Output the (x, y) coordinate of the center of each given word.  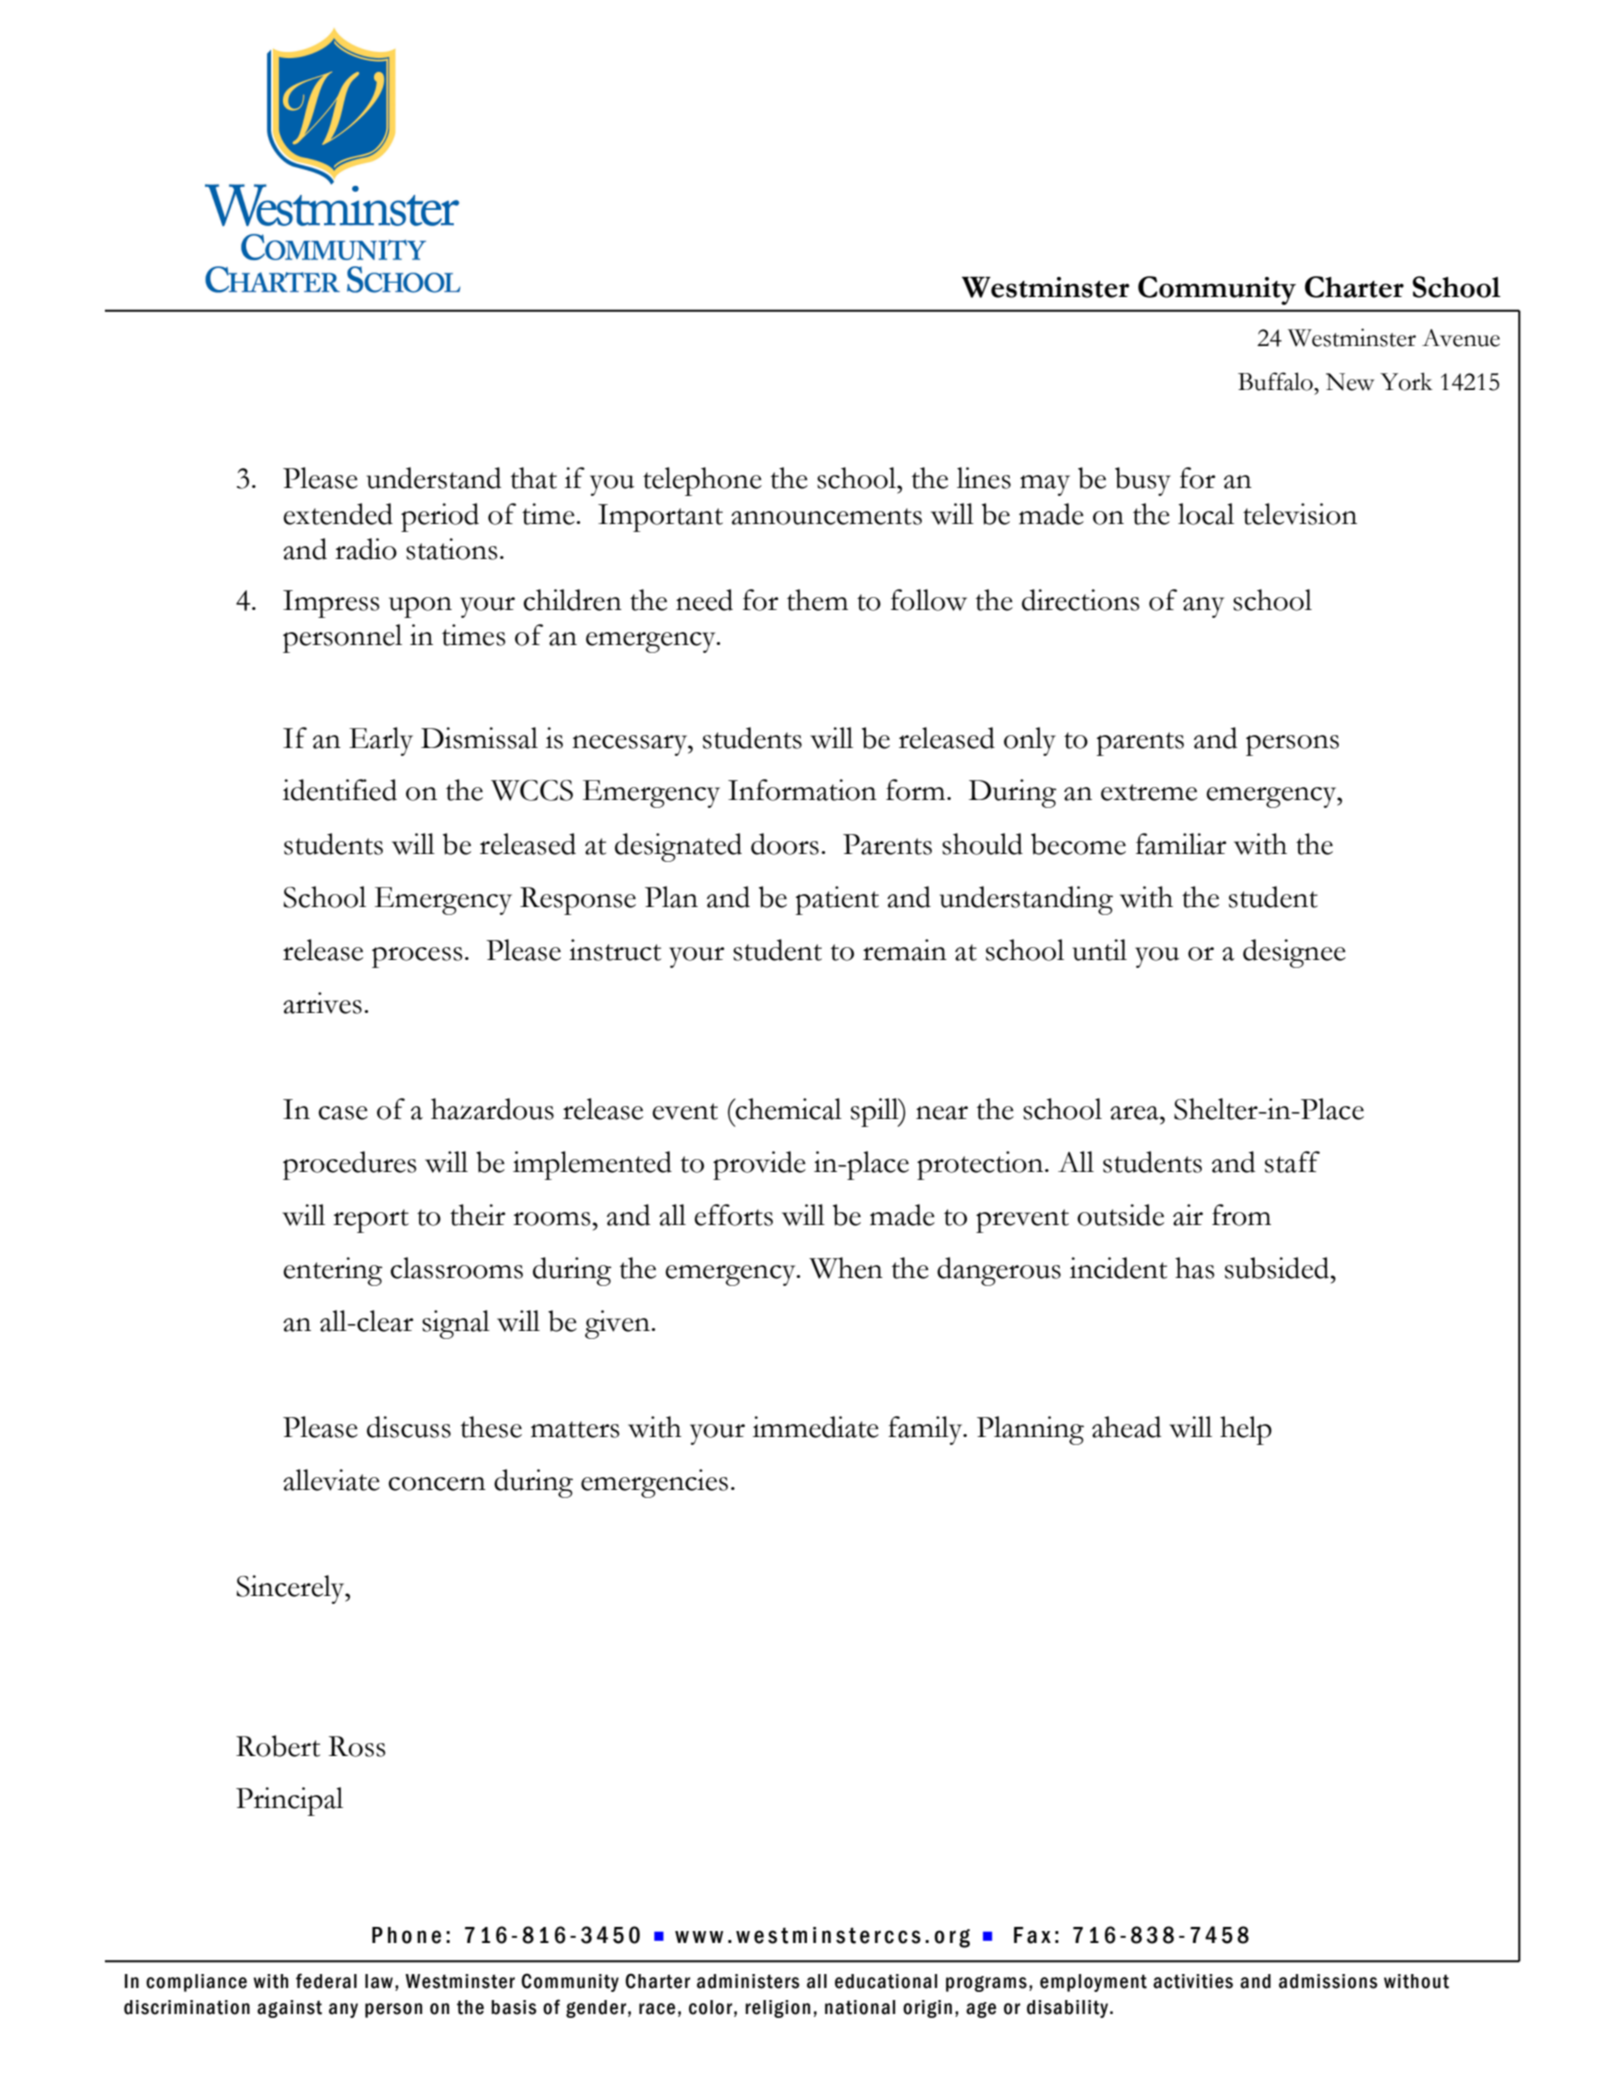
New (1350, 382)
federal (326, 1981)
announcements (826, 516)
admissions (1328, 1981)
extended (338, 514)
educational (886, 1981)
